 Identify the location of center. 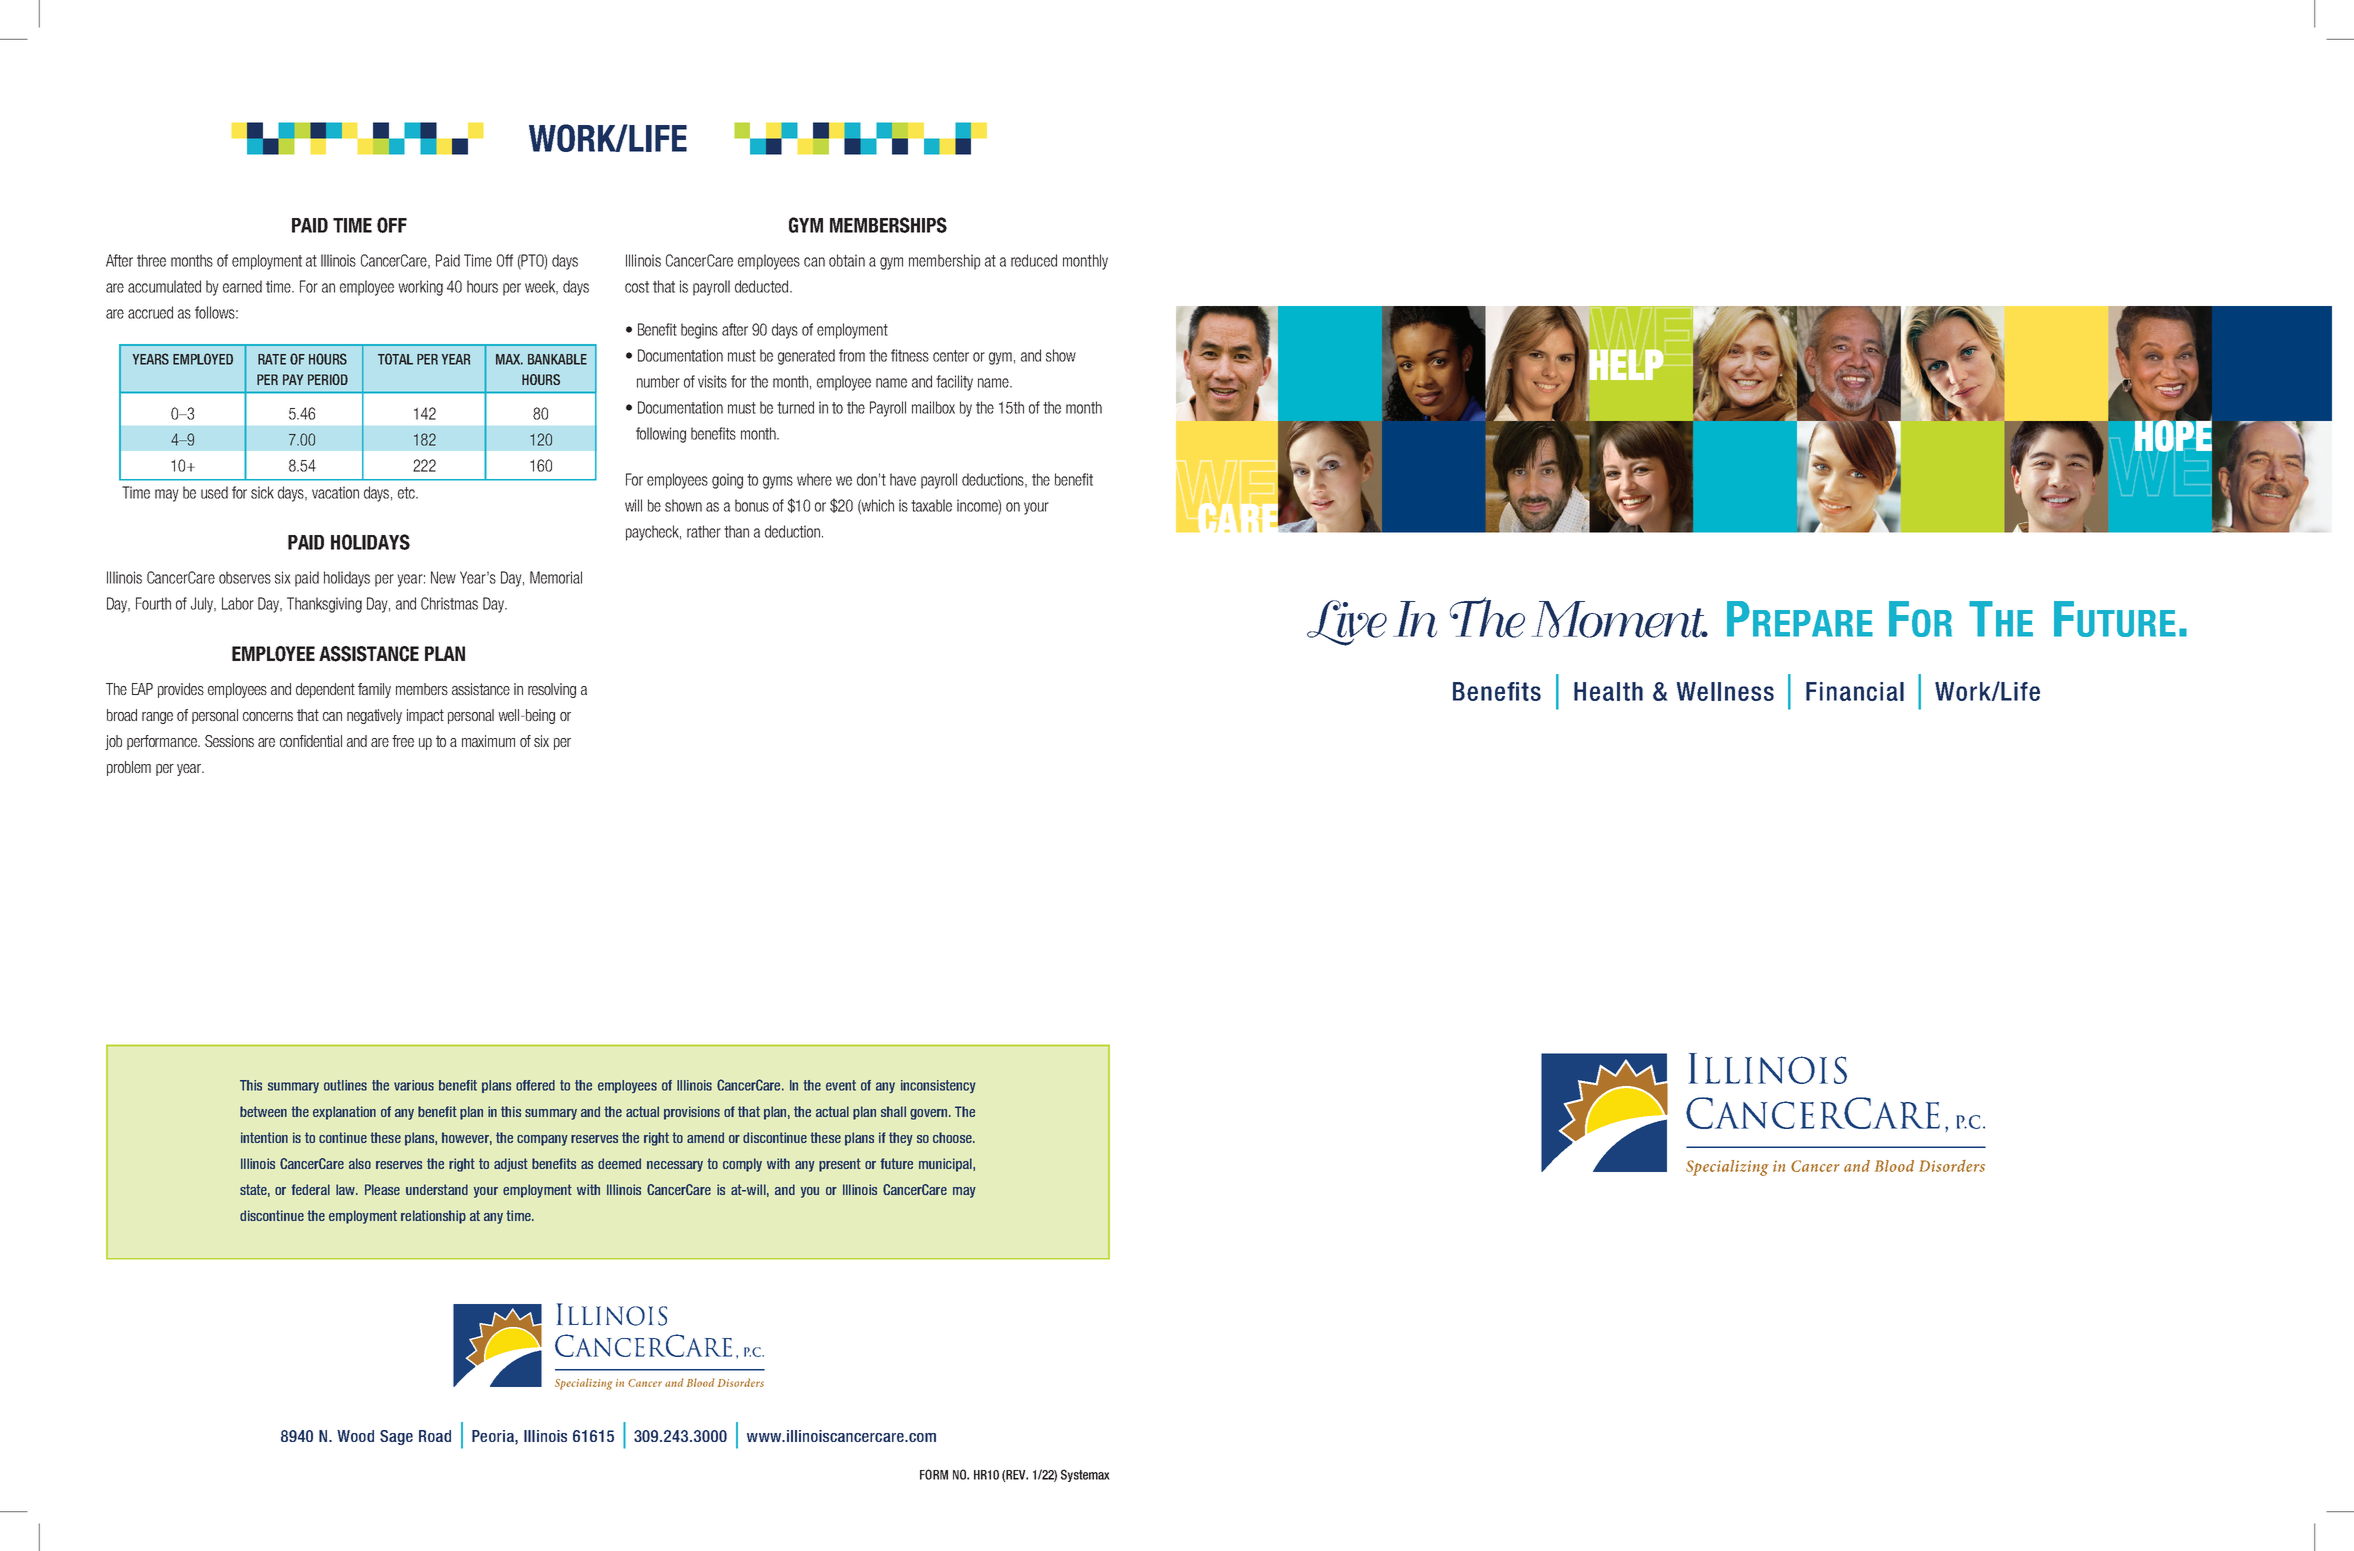
(951, 356).
